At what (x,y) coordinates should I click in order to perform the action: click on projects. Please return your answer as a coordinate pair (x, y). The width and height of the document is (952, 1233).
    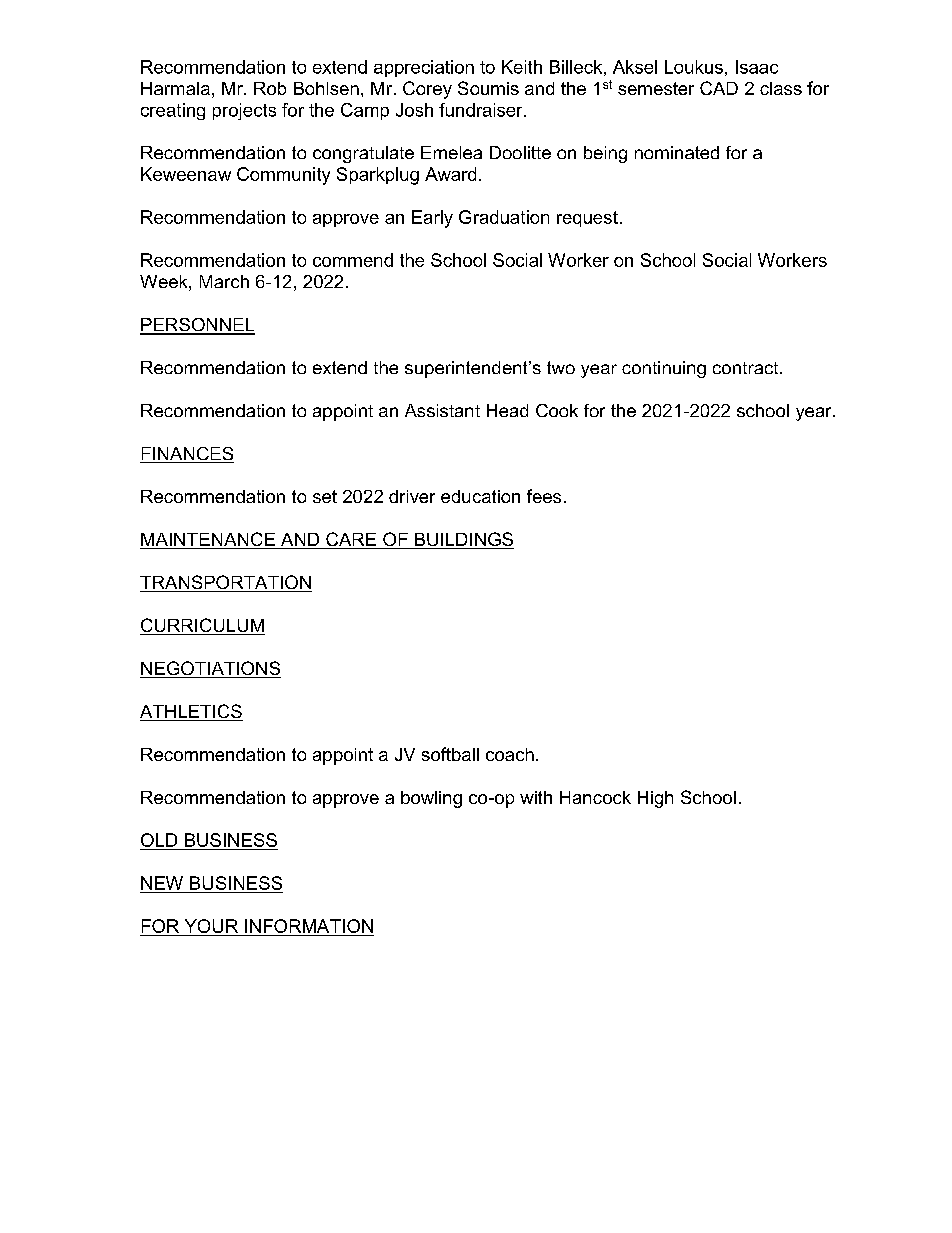
    Looking at the image, I should click on (244, 111).
